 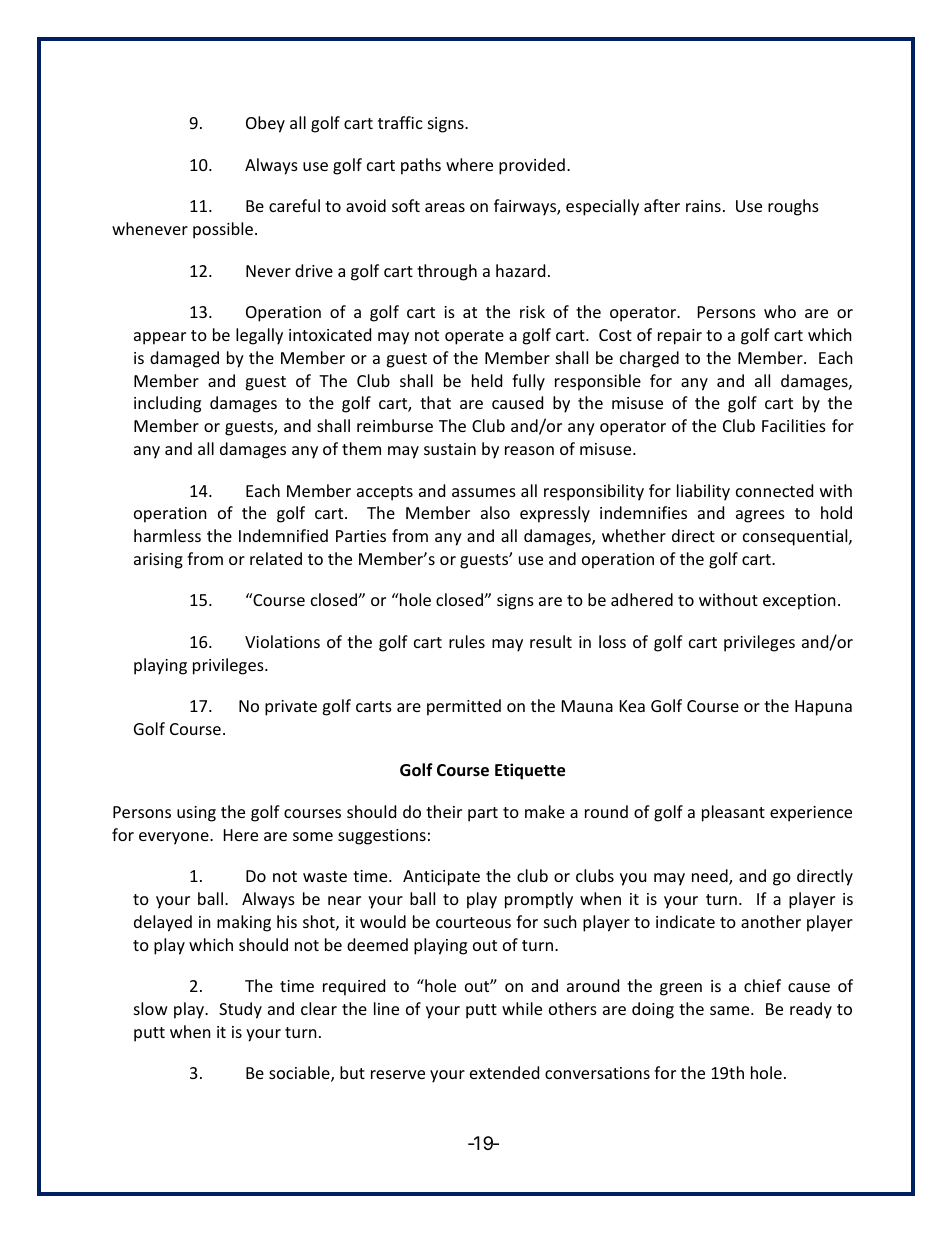 What do you see at coordinates (276, 558) in the screenshot?
I see `related` at bounding box center [276, 558].
